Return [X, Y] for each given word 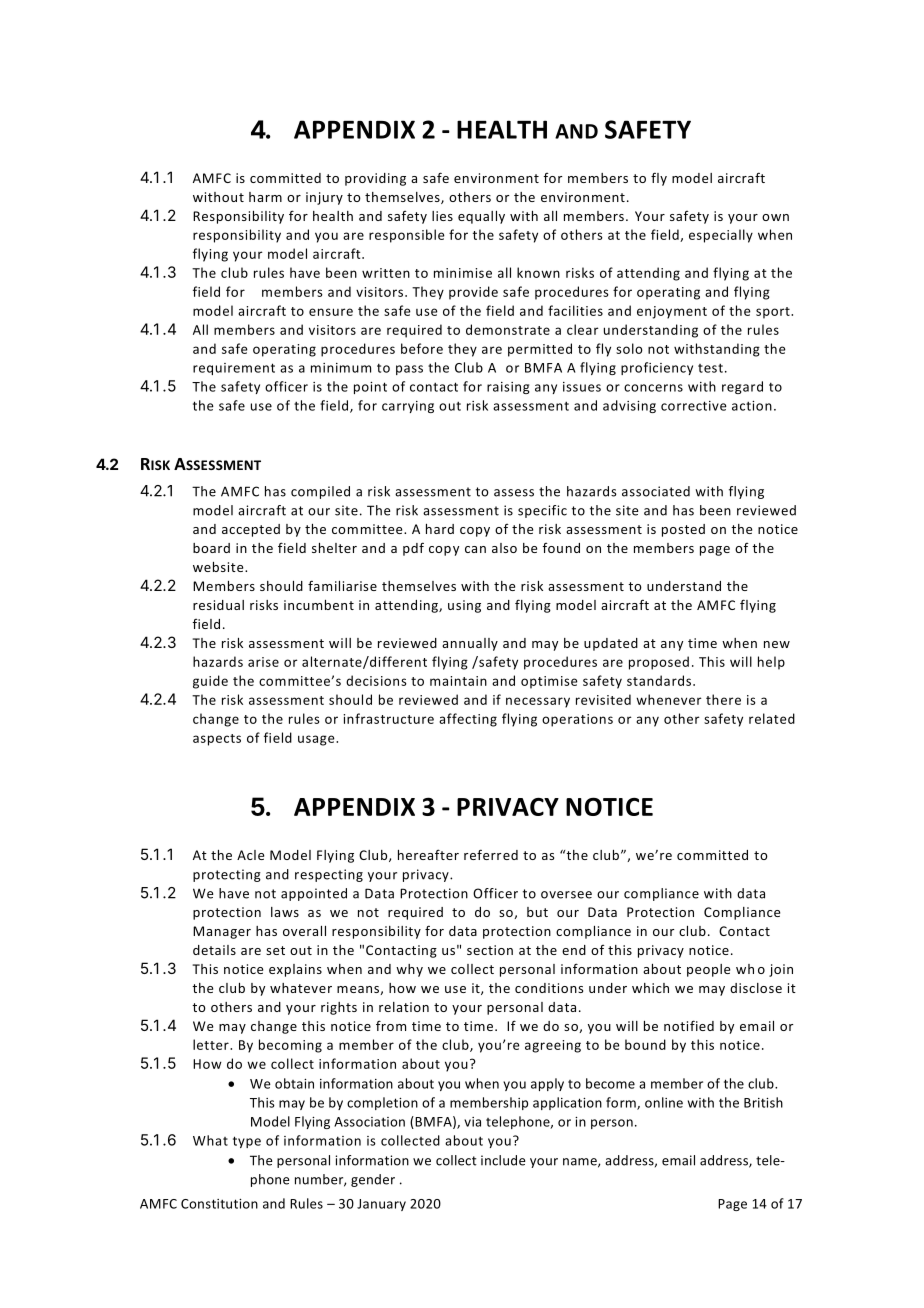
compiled [320, 492]
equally [481, 217]
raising [508, 388]
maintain [458, 681]
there [723, 699]
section [490, 950]
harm [265, 197]
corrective [694, 406]
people [708, 970]
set [275, 950]
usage [317, 740]
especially [721, 236]
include [503, 1160]
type [247, 1142]
